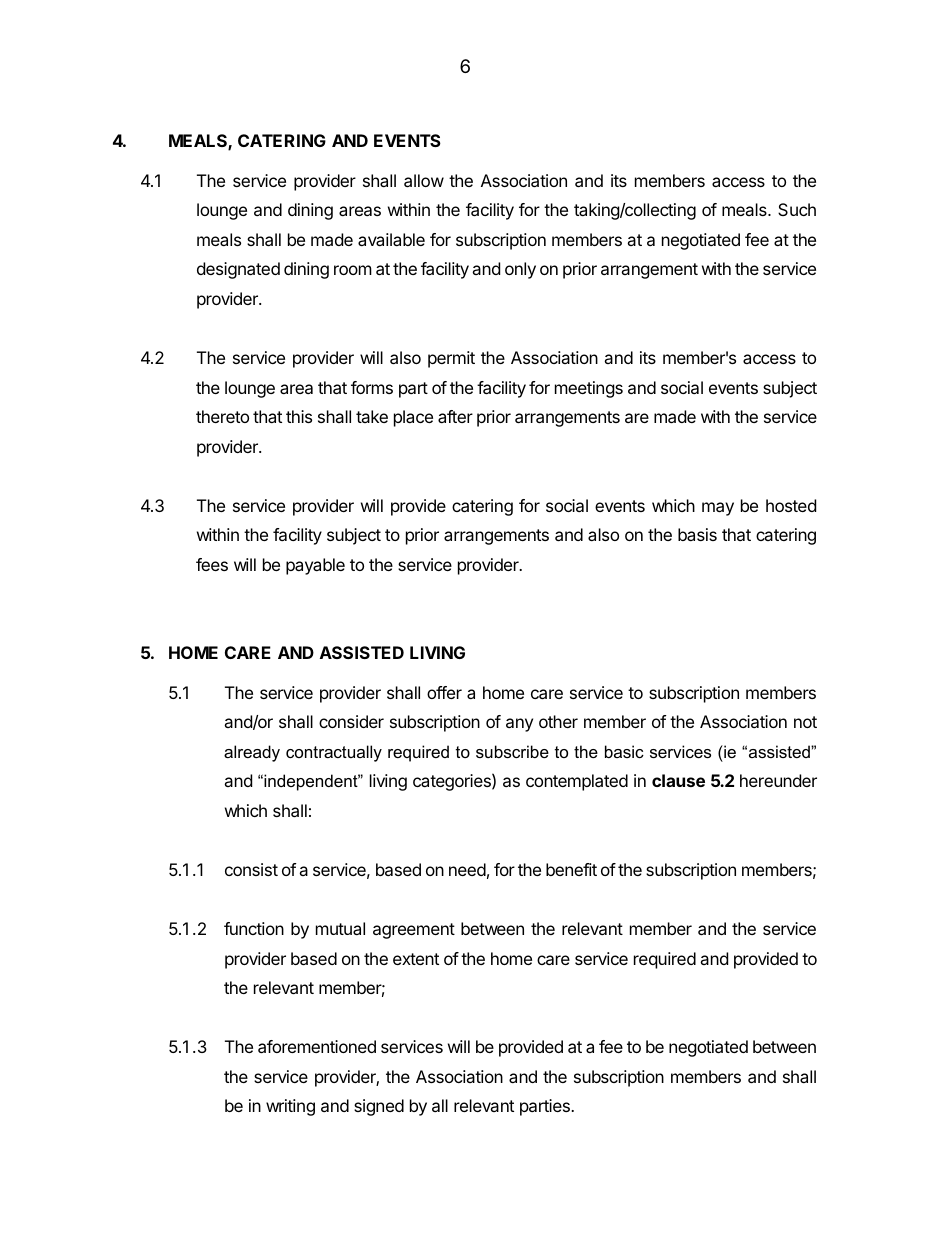 This page has width=952, height=1233. Describe the element at coordinates (718, 509) in the page. I see `may` at that location.
